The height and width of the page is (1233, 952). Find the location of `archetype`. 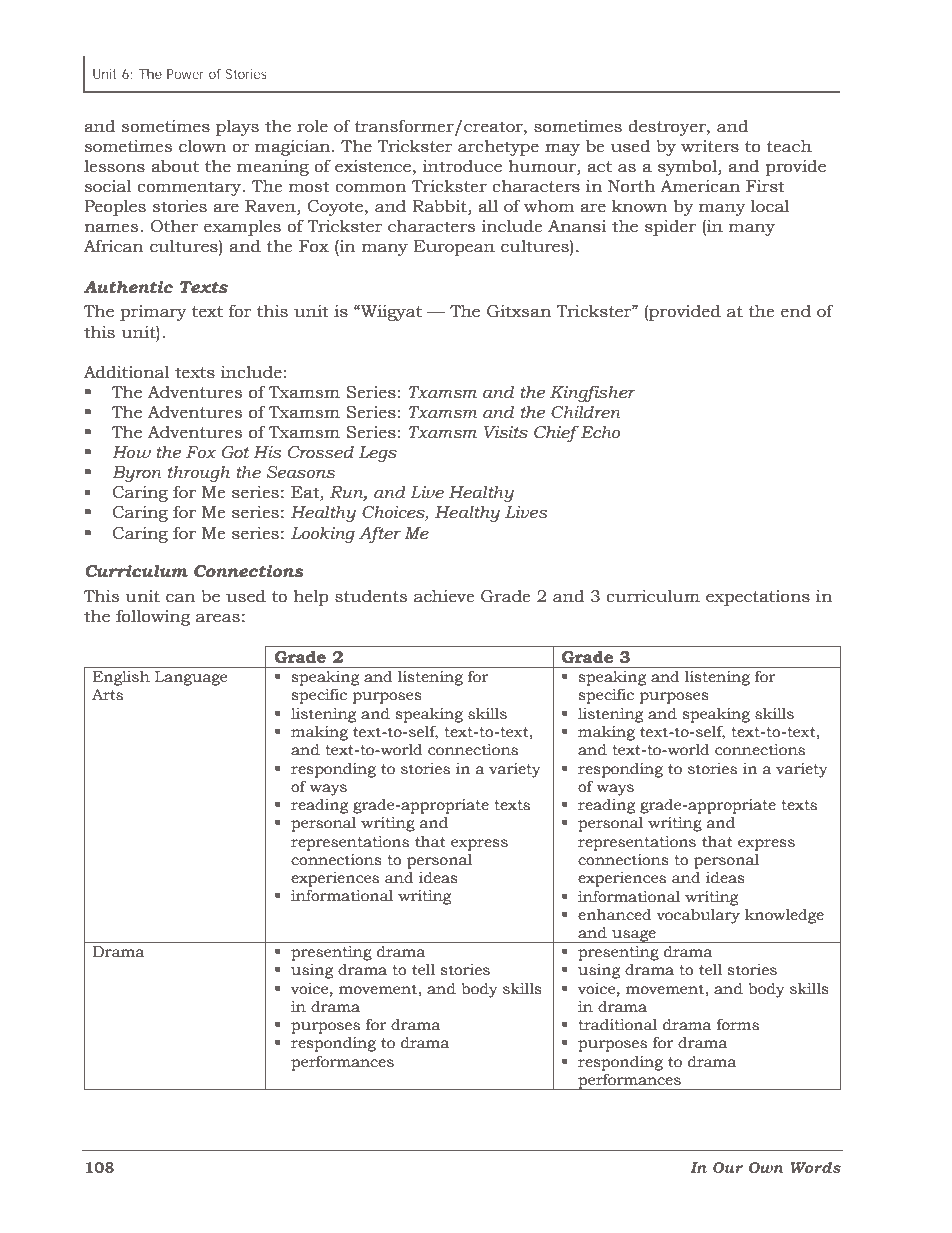

archetype is located at coordinates (498, 148).
